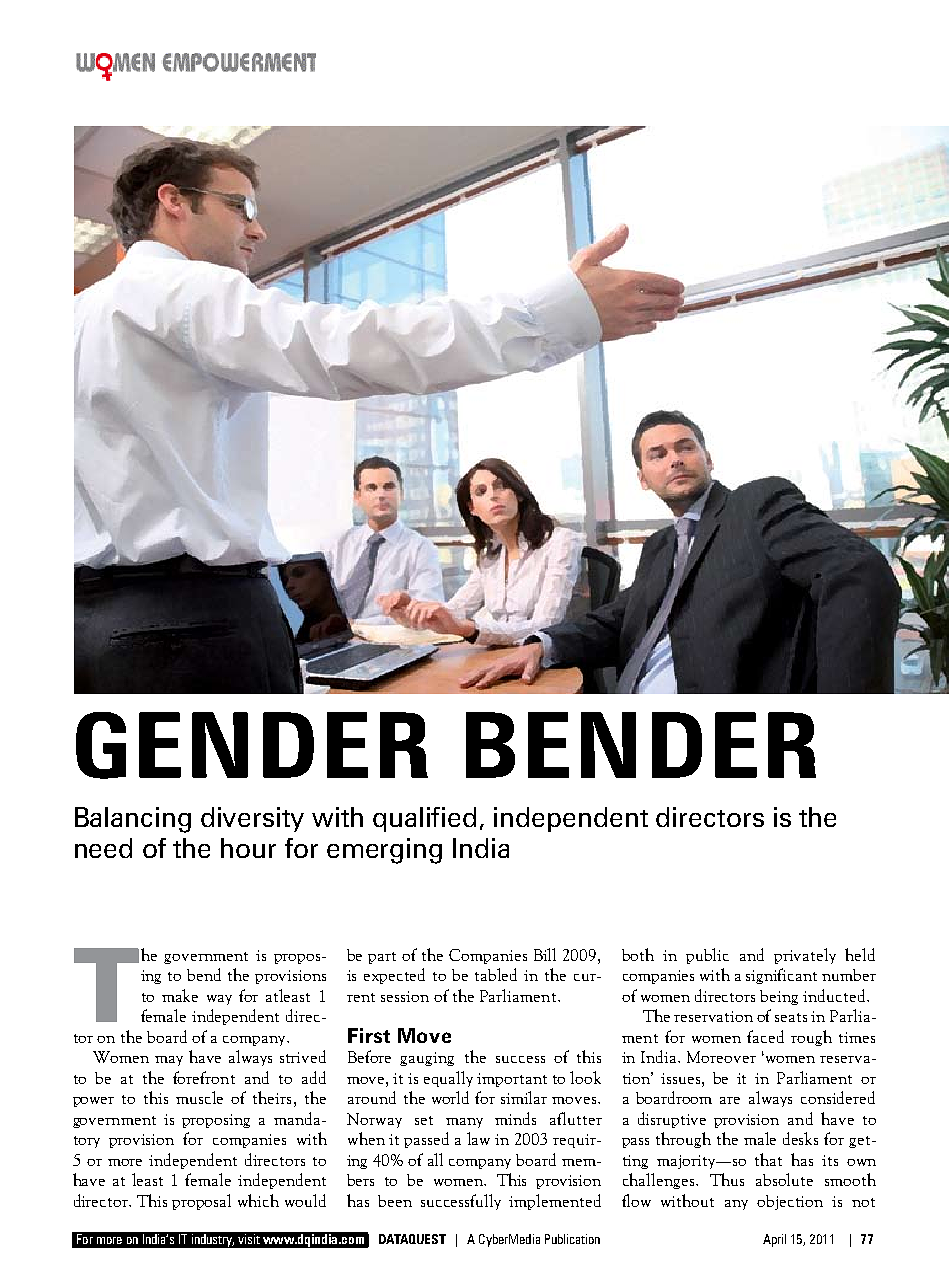 Image resolution: width=949 pixels, height=1288 pixels. Describe the element at coordinates (774, 1240) in the page. I see `April` at that location.
